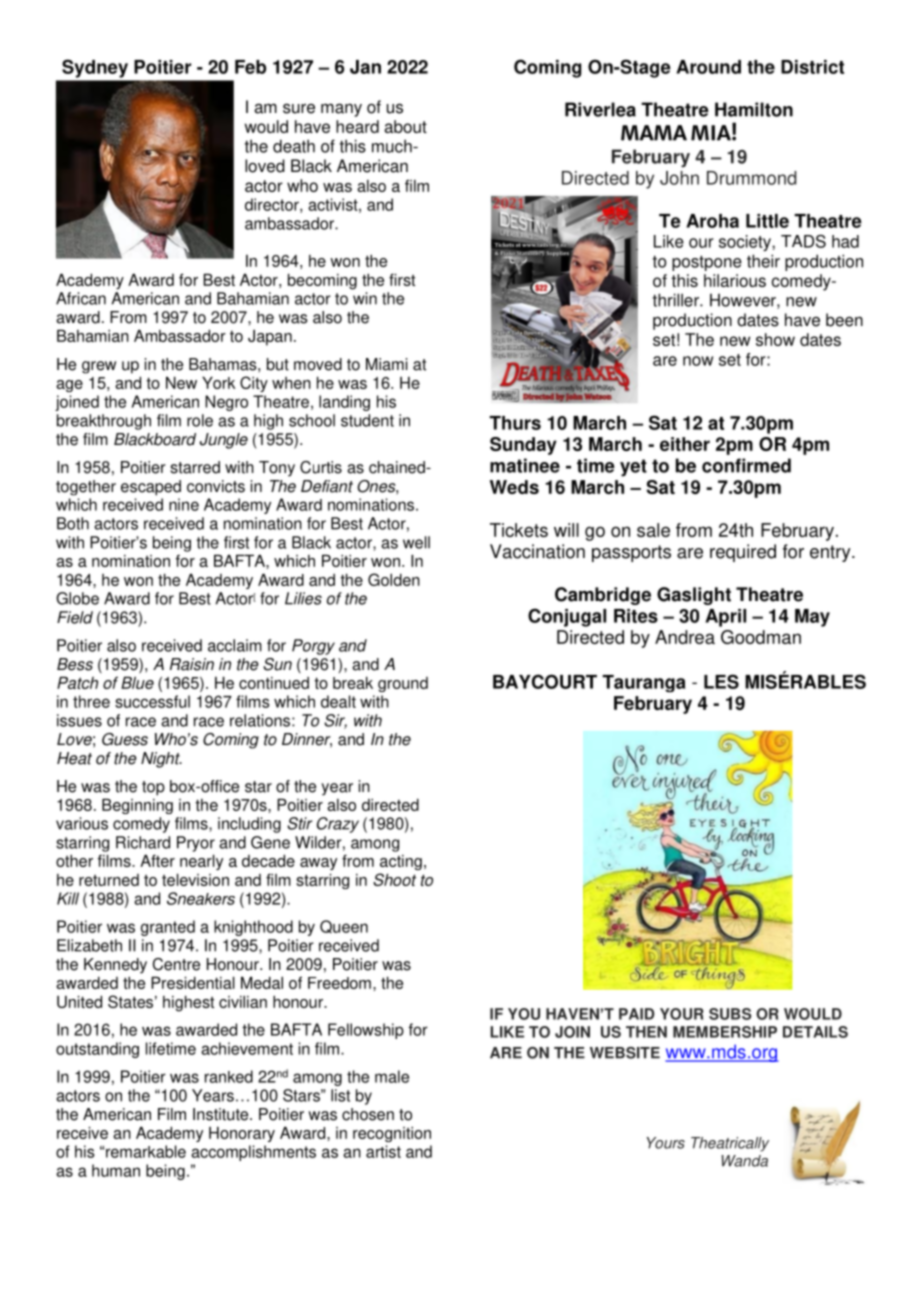 The image size is (924, 1308). I want to click on sure, so click(299, 108).
